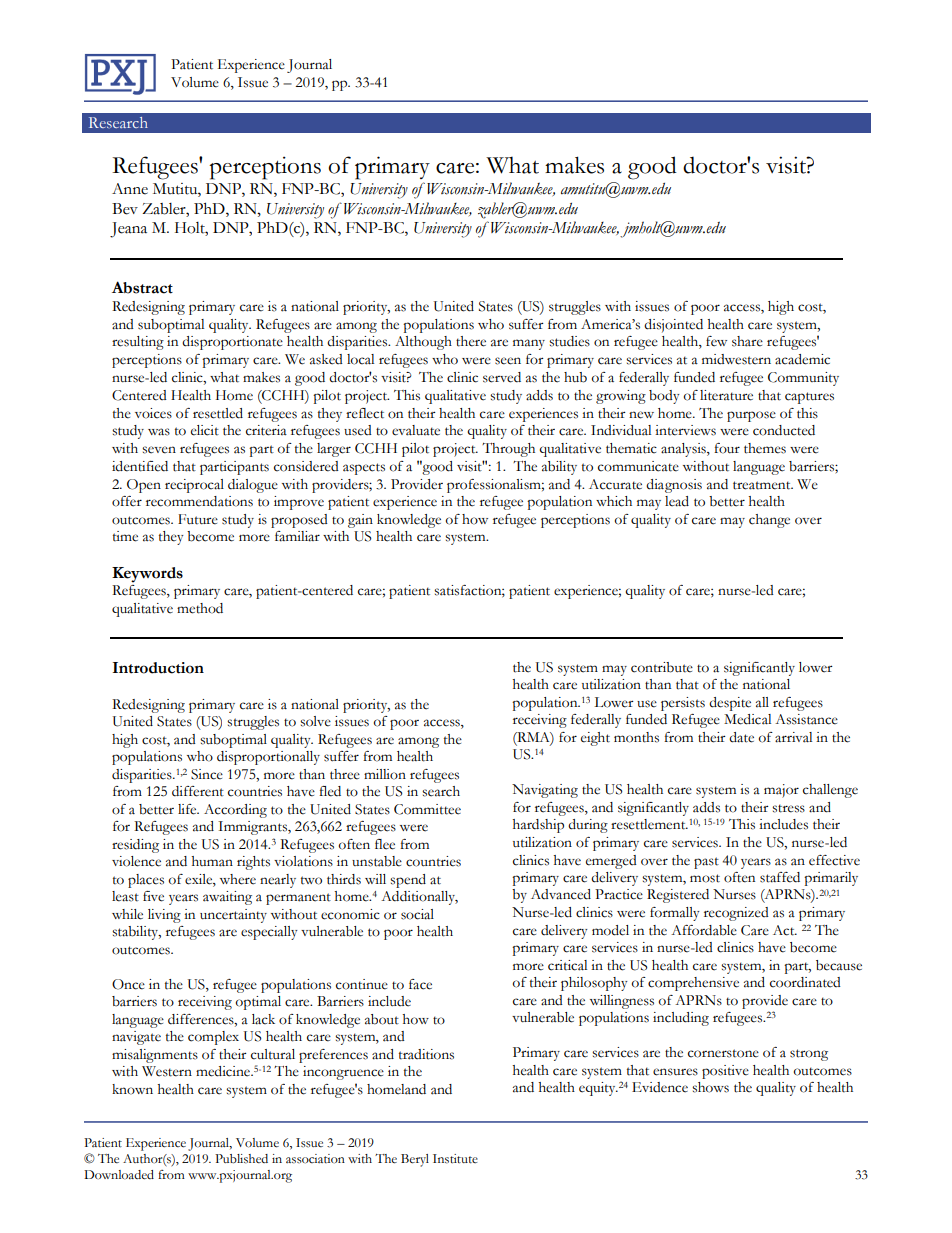  I want to click on change, so click(769, 521).
